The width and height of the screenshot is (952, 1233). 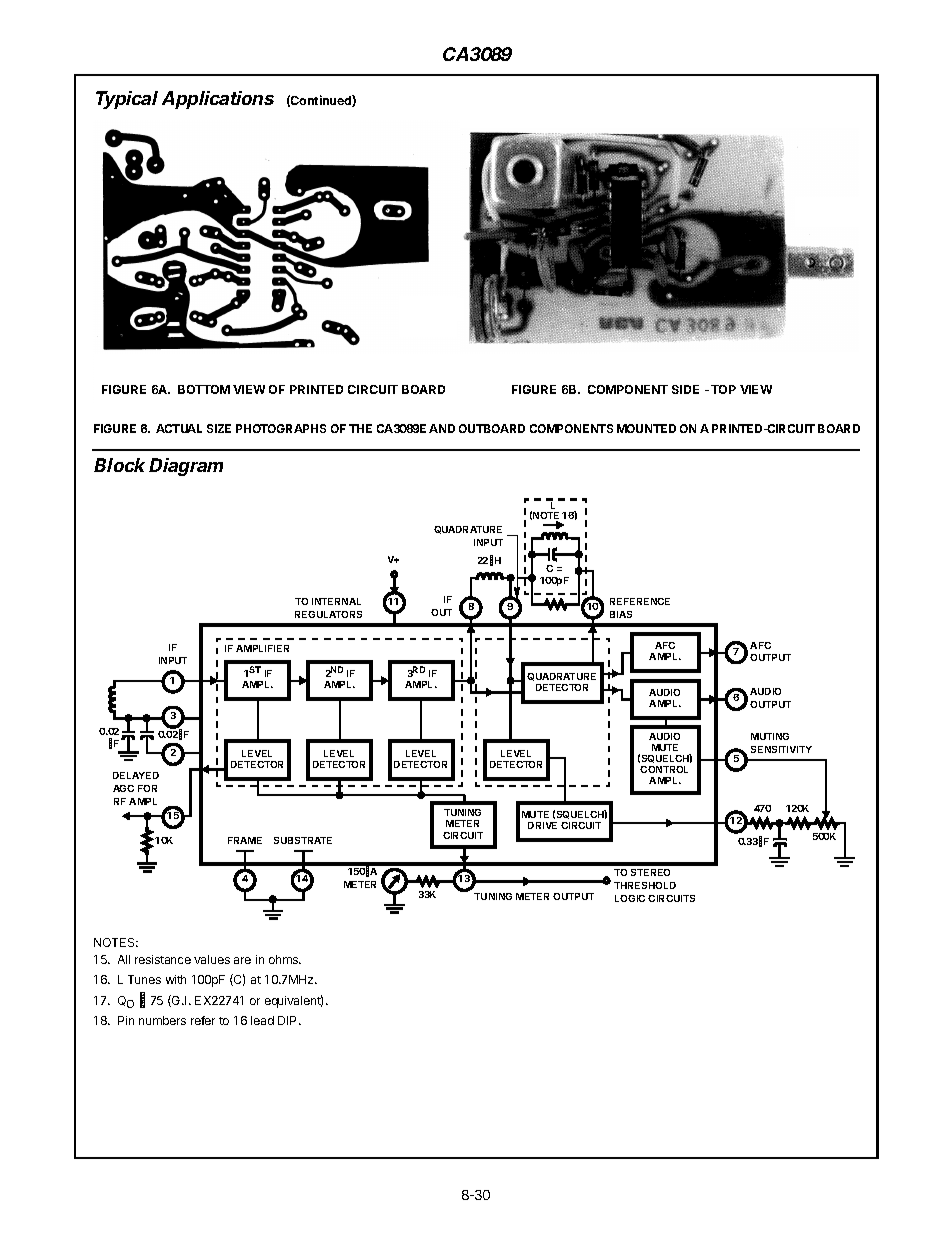 What do you see at coordinates (328, 614) in the screenshot?
I see `REGULATORS` at bounding box center [328, 614].
